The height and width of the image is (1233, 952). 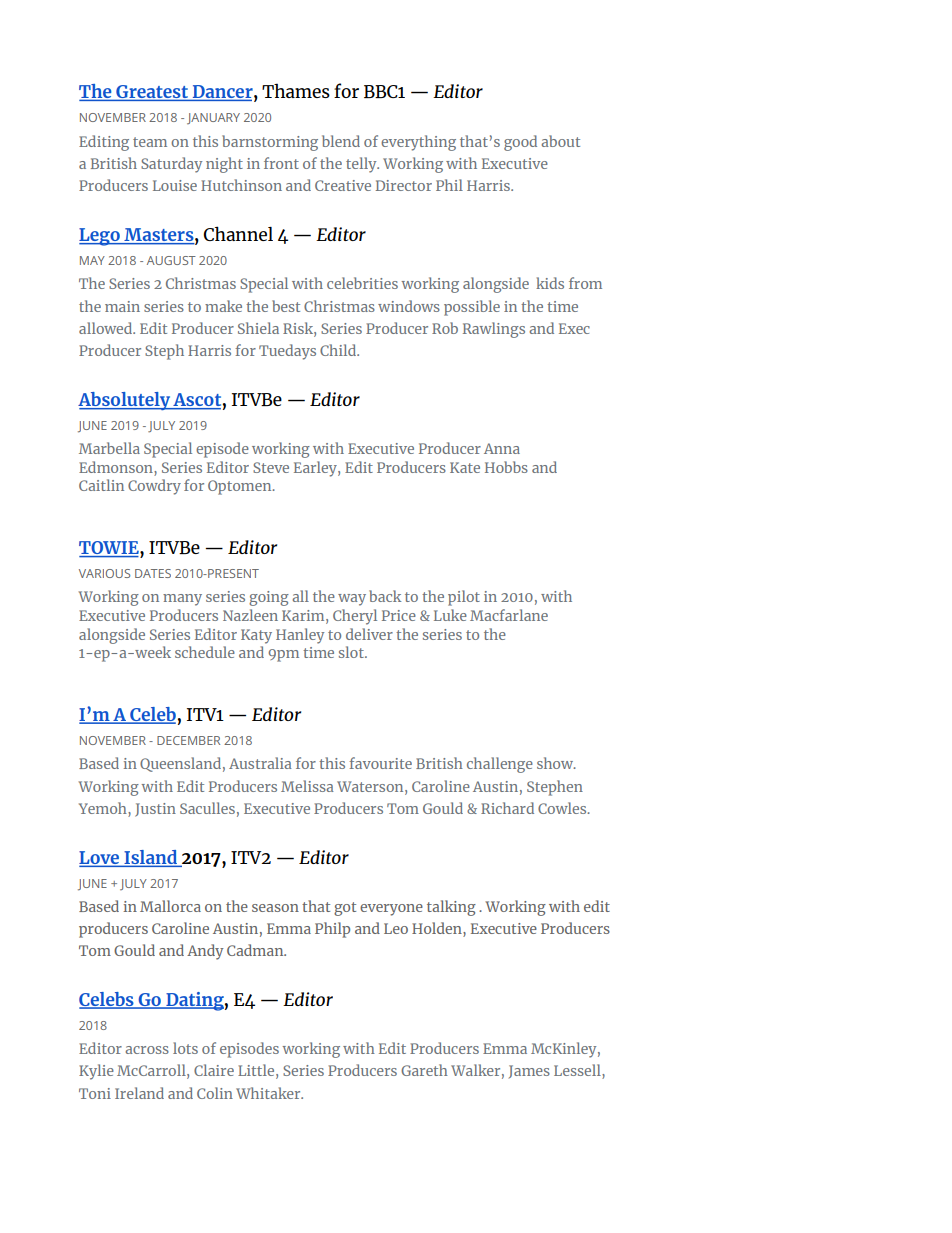 I want to click on Child, so click(x=339, y=350).
